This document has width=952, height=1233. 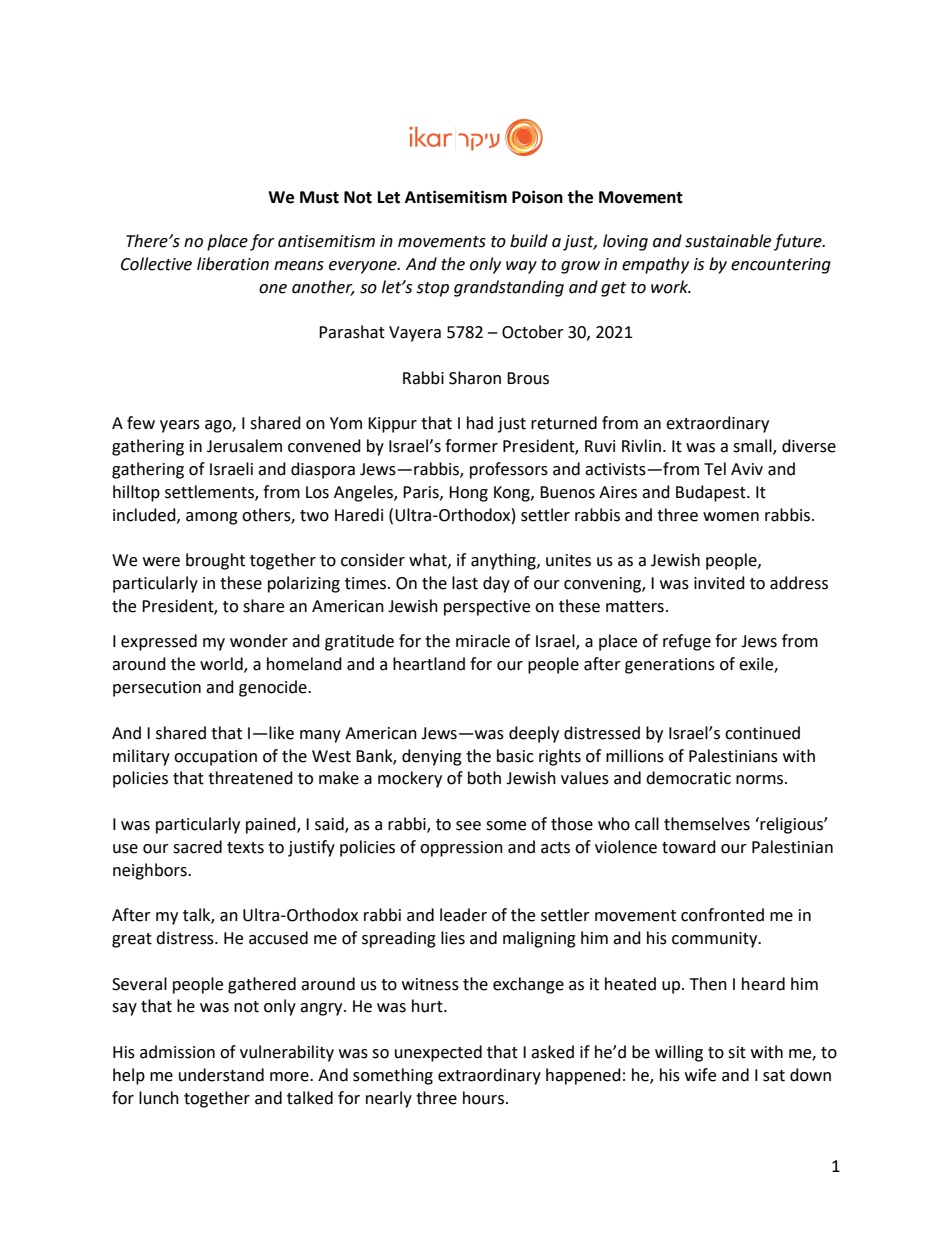 I want to click on liberation, so click(x=233, y=264).
